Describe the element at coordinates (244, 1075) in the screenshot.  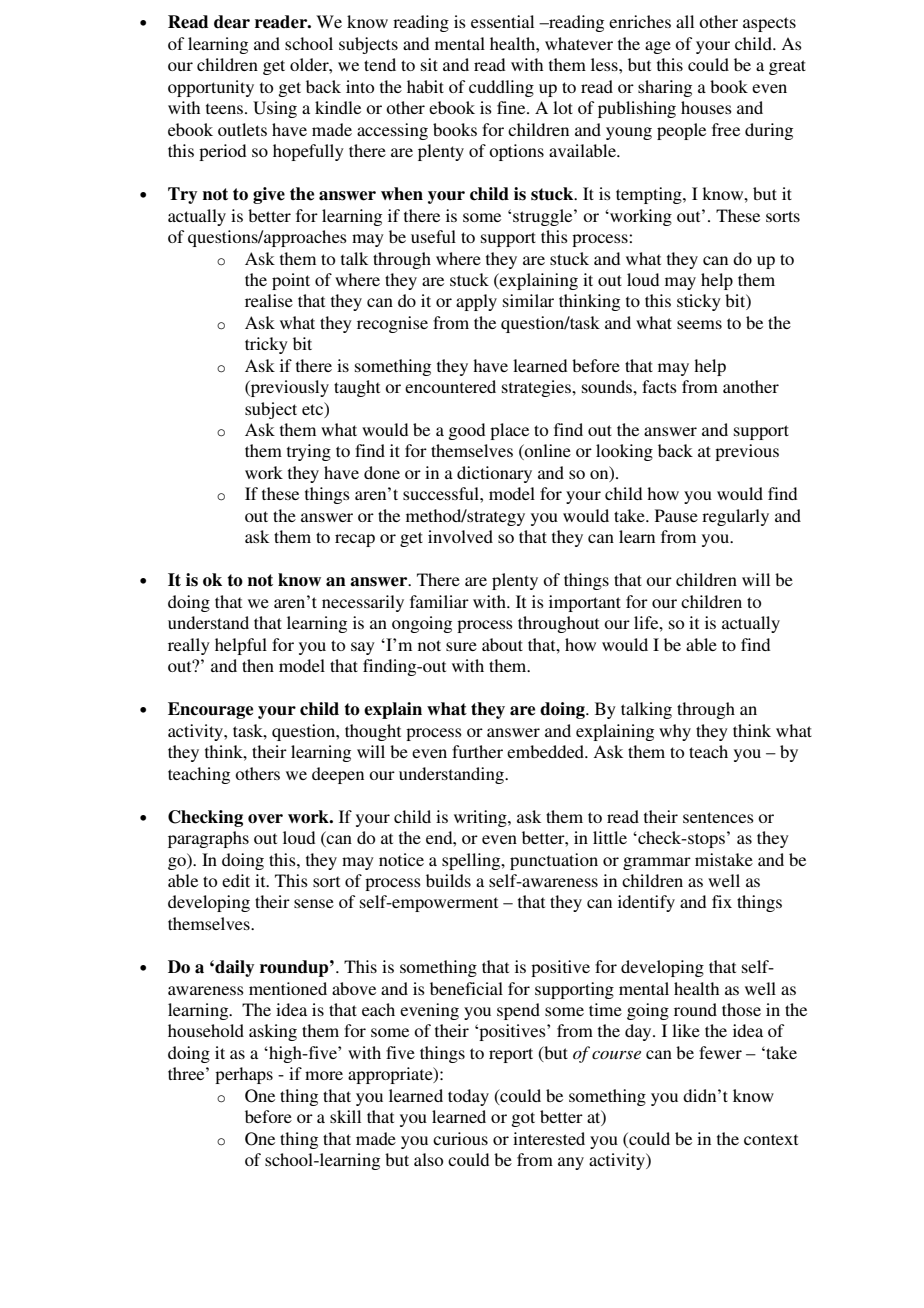
I see `perhaps` at that location.
